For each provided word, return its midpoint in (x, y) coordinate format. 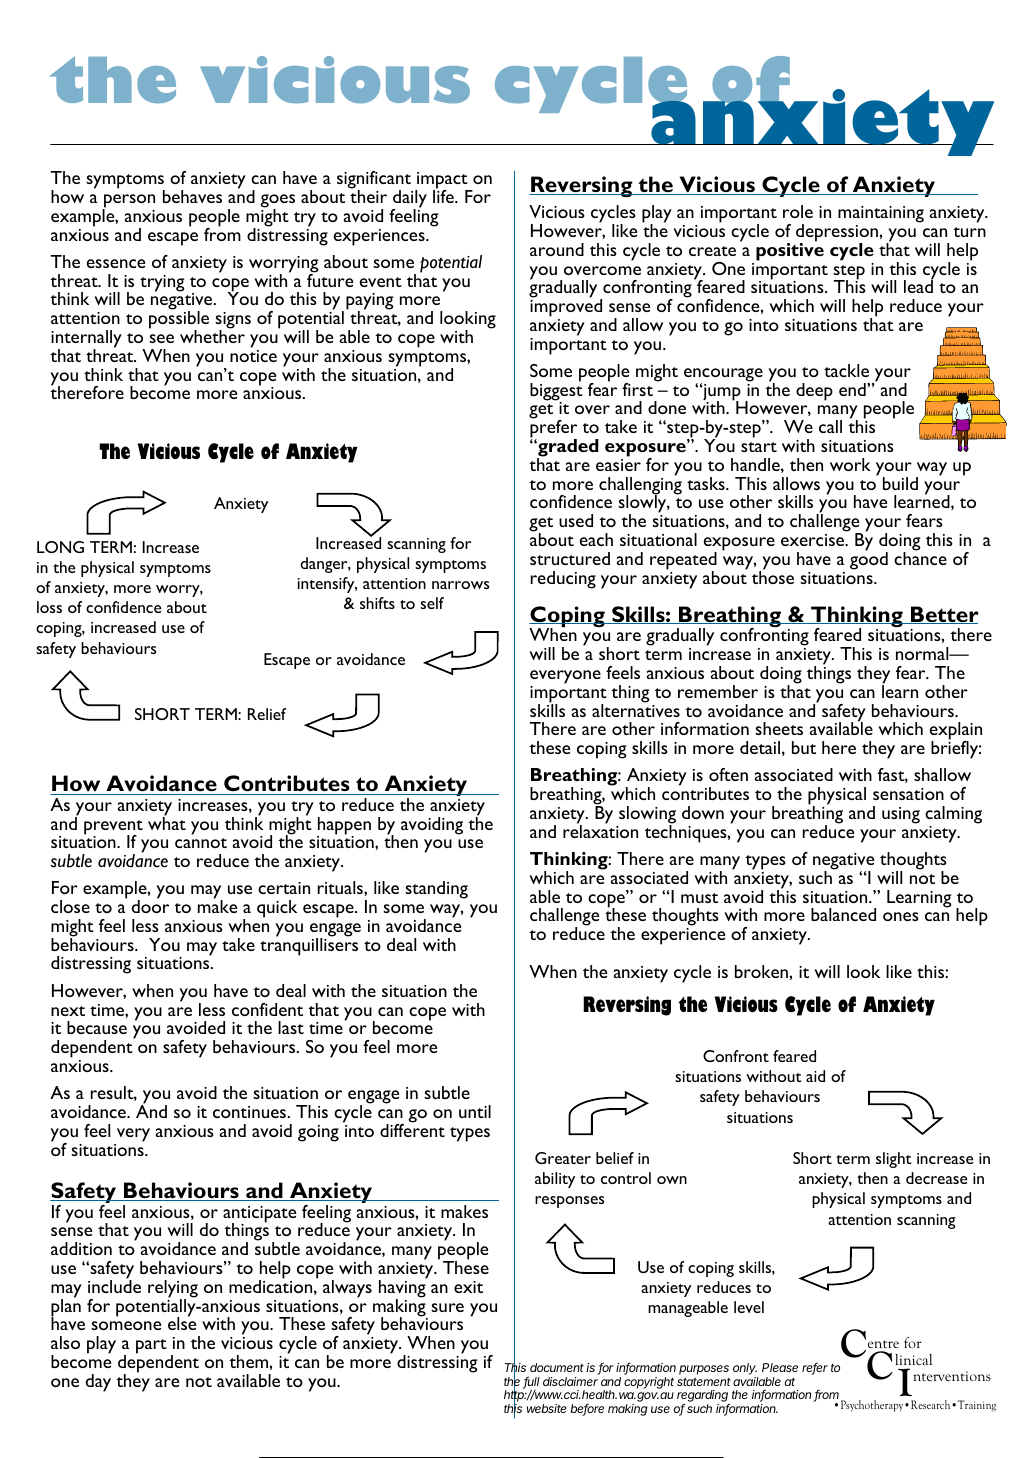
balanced (843, 914)
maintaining (881, 216)
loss (49, 607)
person (128, 202)
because (97, 1027)
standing (436, 890)
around (557, 249)
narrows (460, 585)
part (151, 1346)
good (869, 560)
